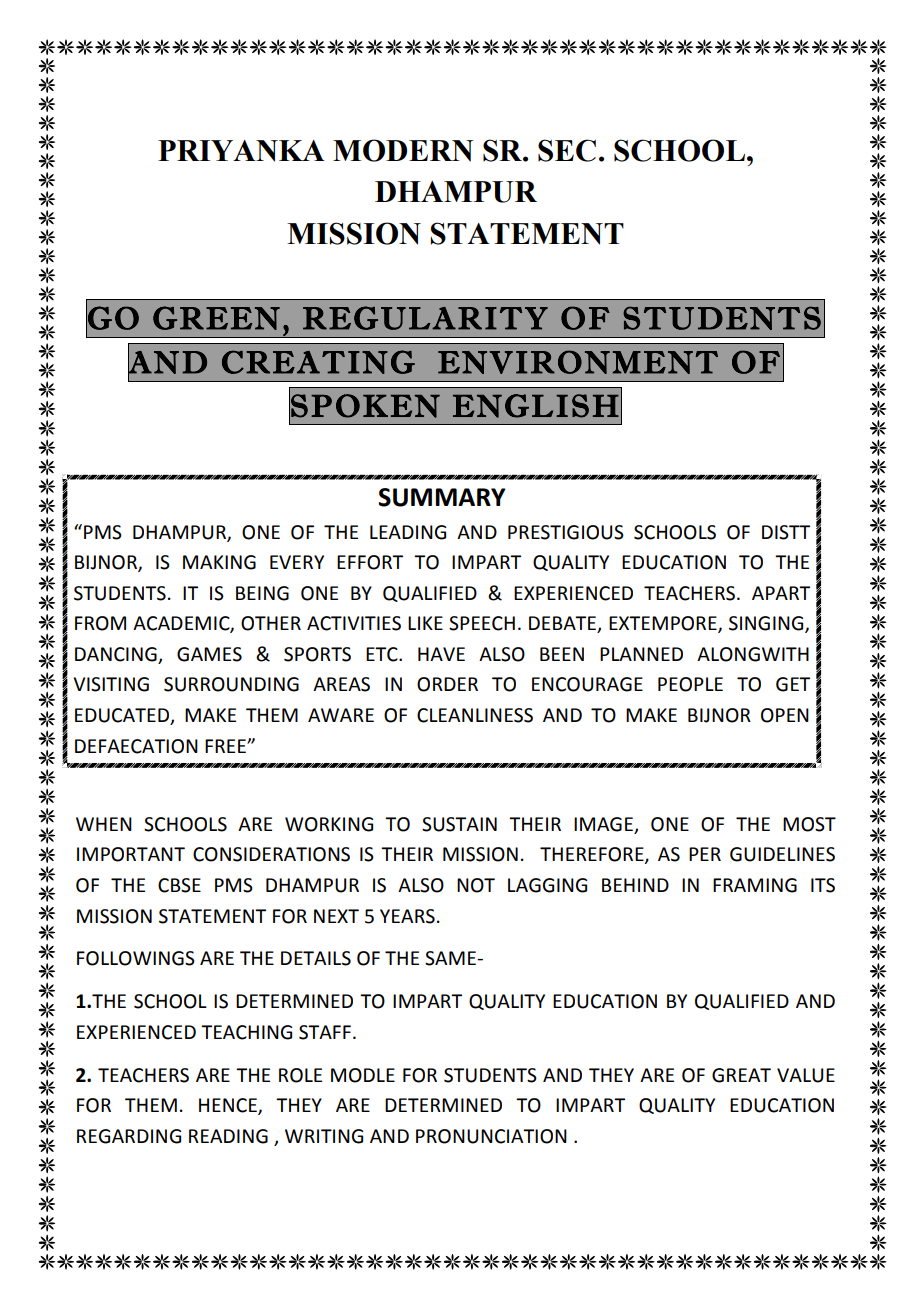 The image size is (924, 1308). Describe the element at coordinates (241, 151) in the page. I see `PRIYANKA` at that location.
